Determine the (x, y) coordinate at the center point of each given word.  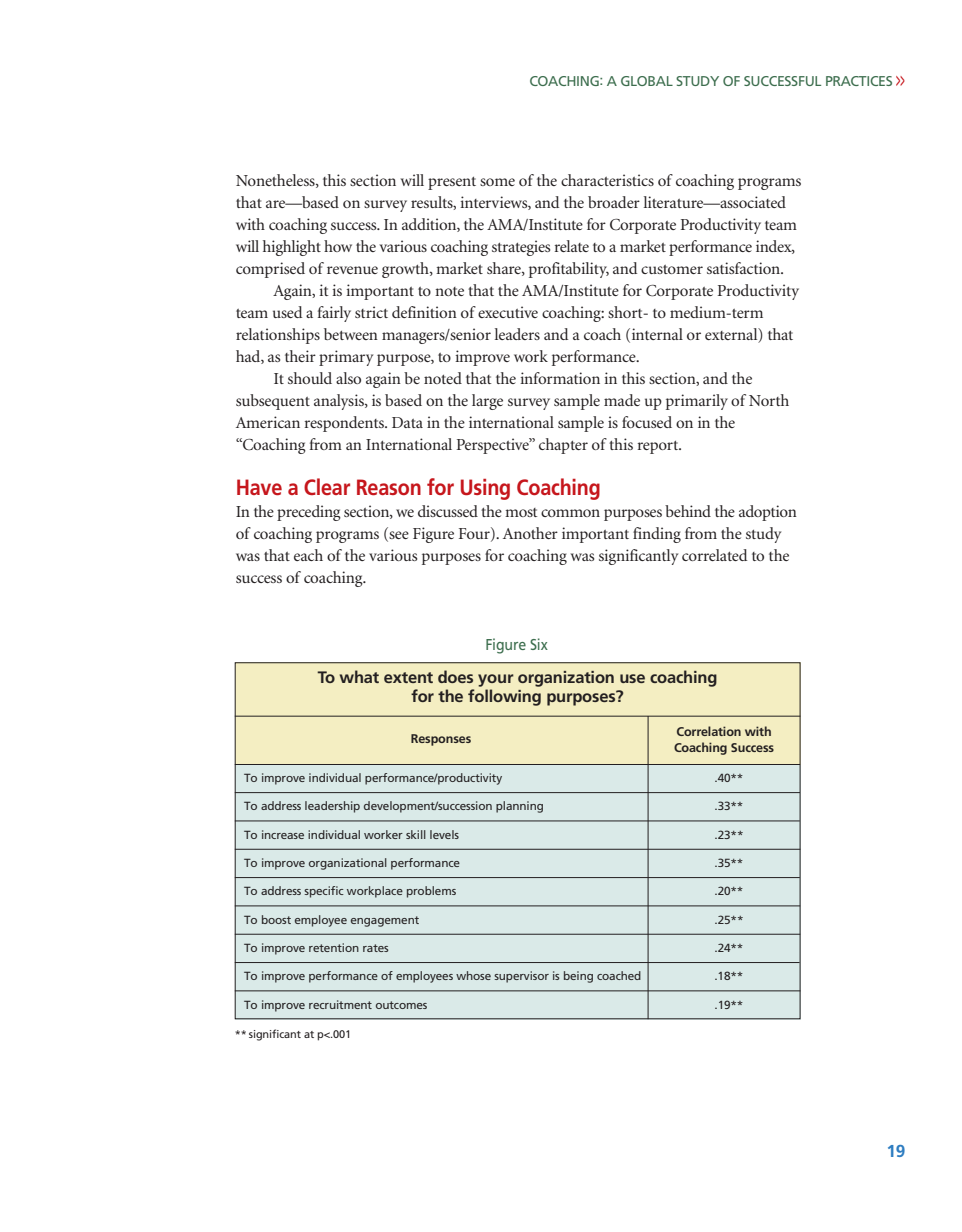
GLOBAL (647, 81)
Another (530, 533)
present (452, 183)
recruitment (340, 1004)
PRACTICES (859, 81)
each (308, 555)
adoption (768, 513)
